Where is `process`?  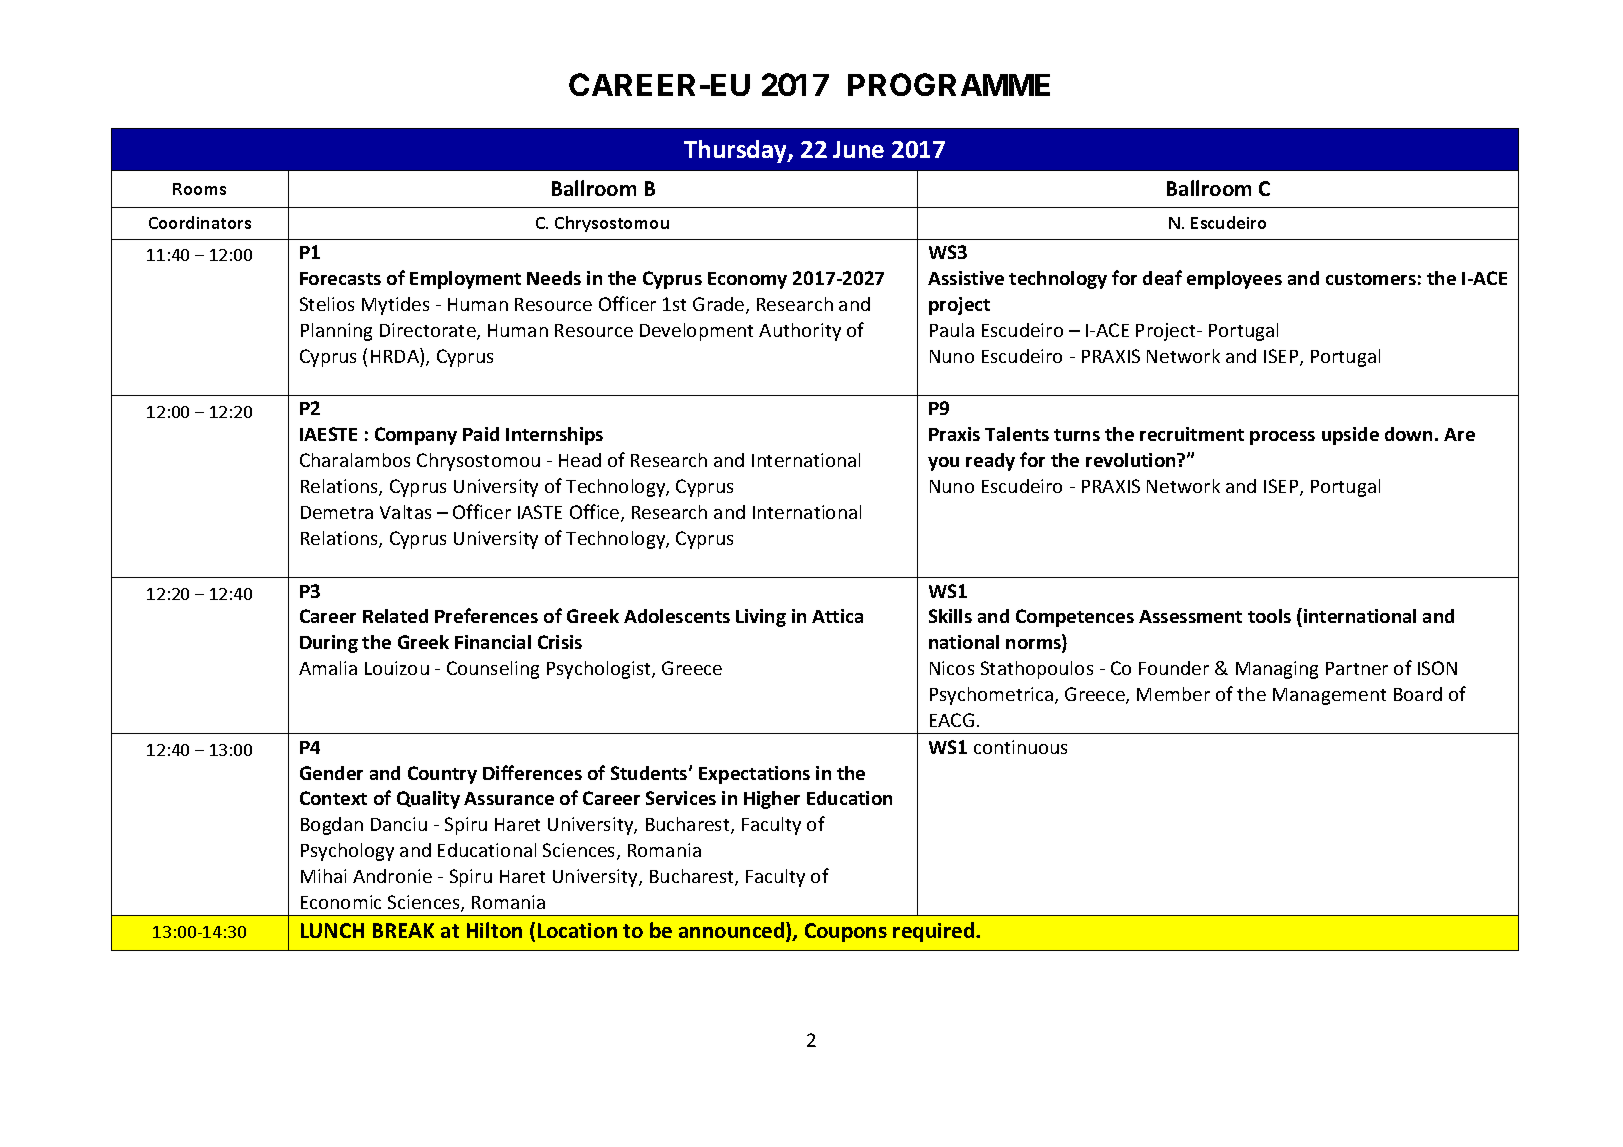 process is located at coordinates (1282, 438).
